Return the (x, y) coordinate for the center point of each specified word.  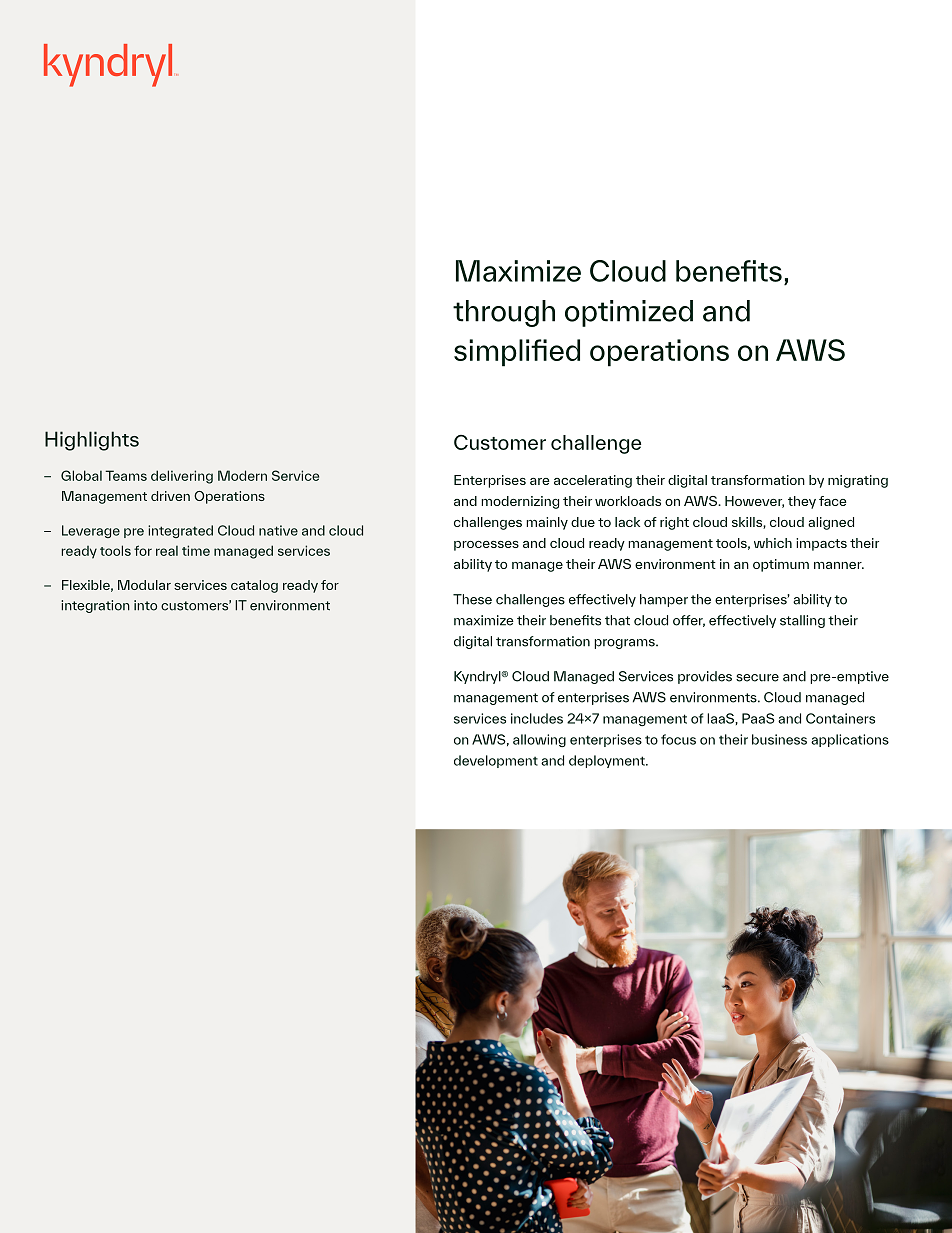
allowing (539, 740)
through (504, 313)
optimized (629, 313)
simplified (517, 353)
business (779, 739)
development (496, 761)
